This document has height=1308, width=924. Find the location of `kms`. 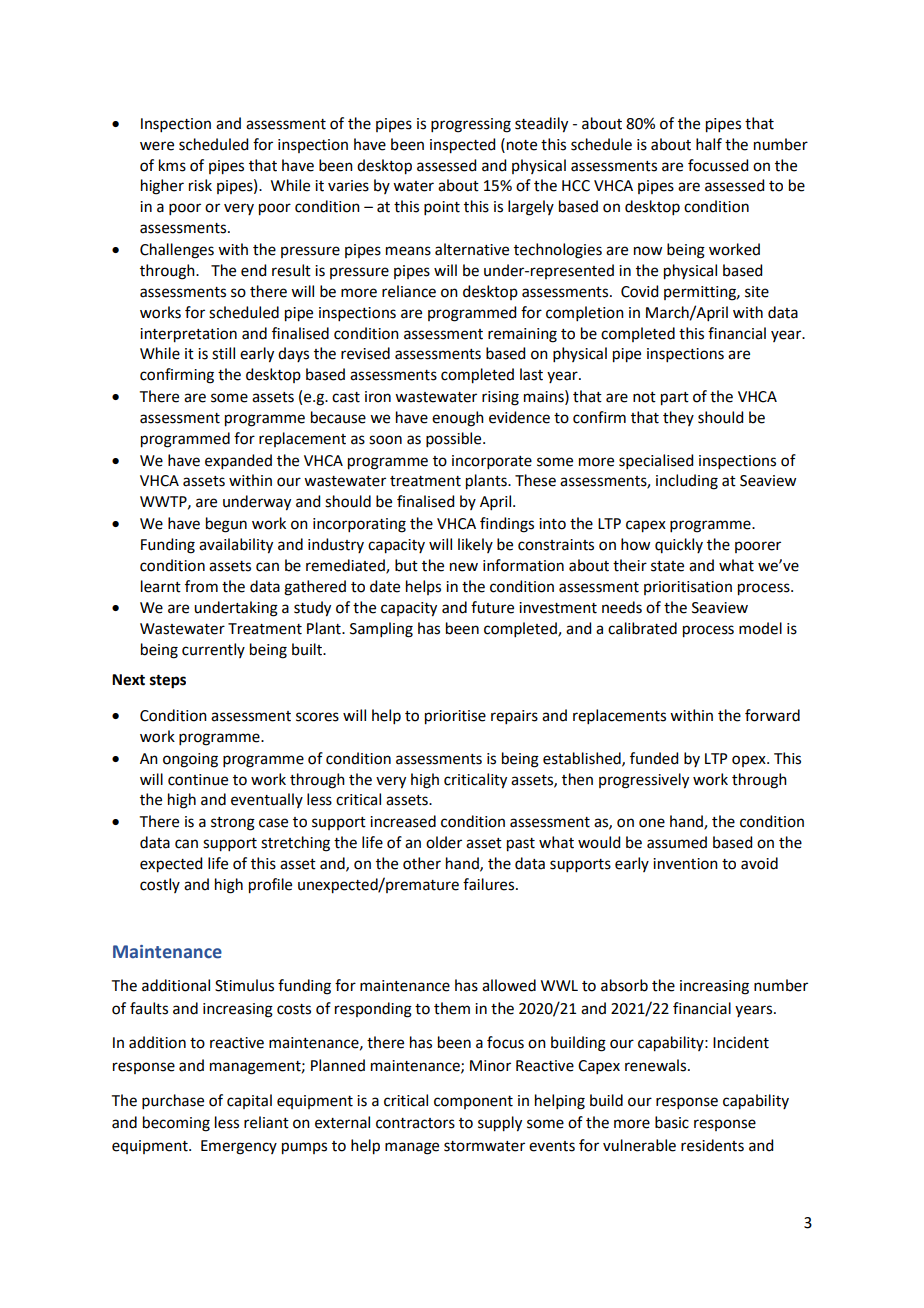

kms is located at coordinates (172, 165).
